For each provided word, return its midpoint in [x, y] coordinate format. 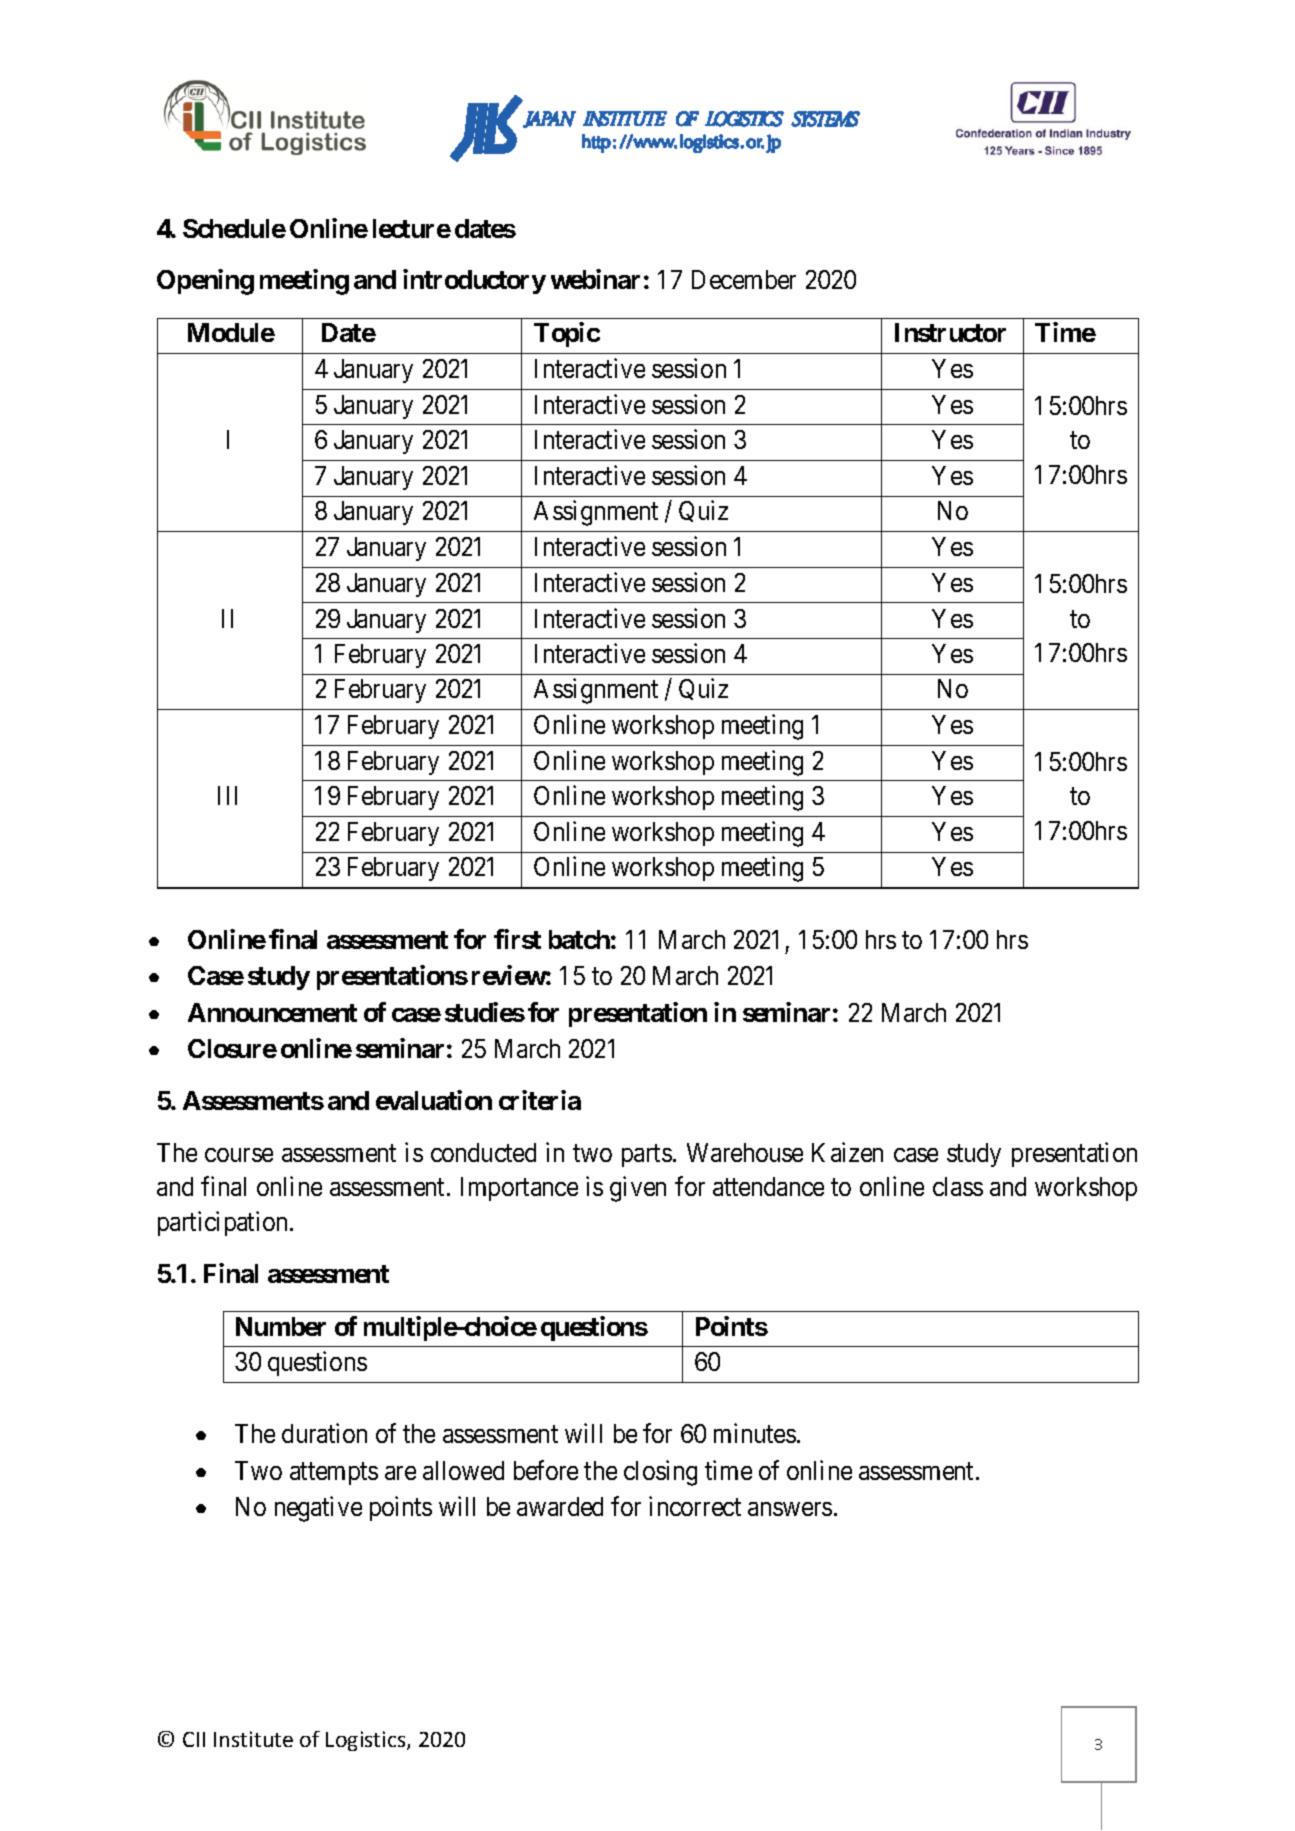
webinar [595, 279]
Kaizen [847, 1152]
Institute [253, 1739]
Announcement [272, 1012]
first [517, 939]
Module [231, 332]
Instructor [950, 332]
